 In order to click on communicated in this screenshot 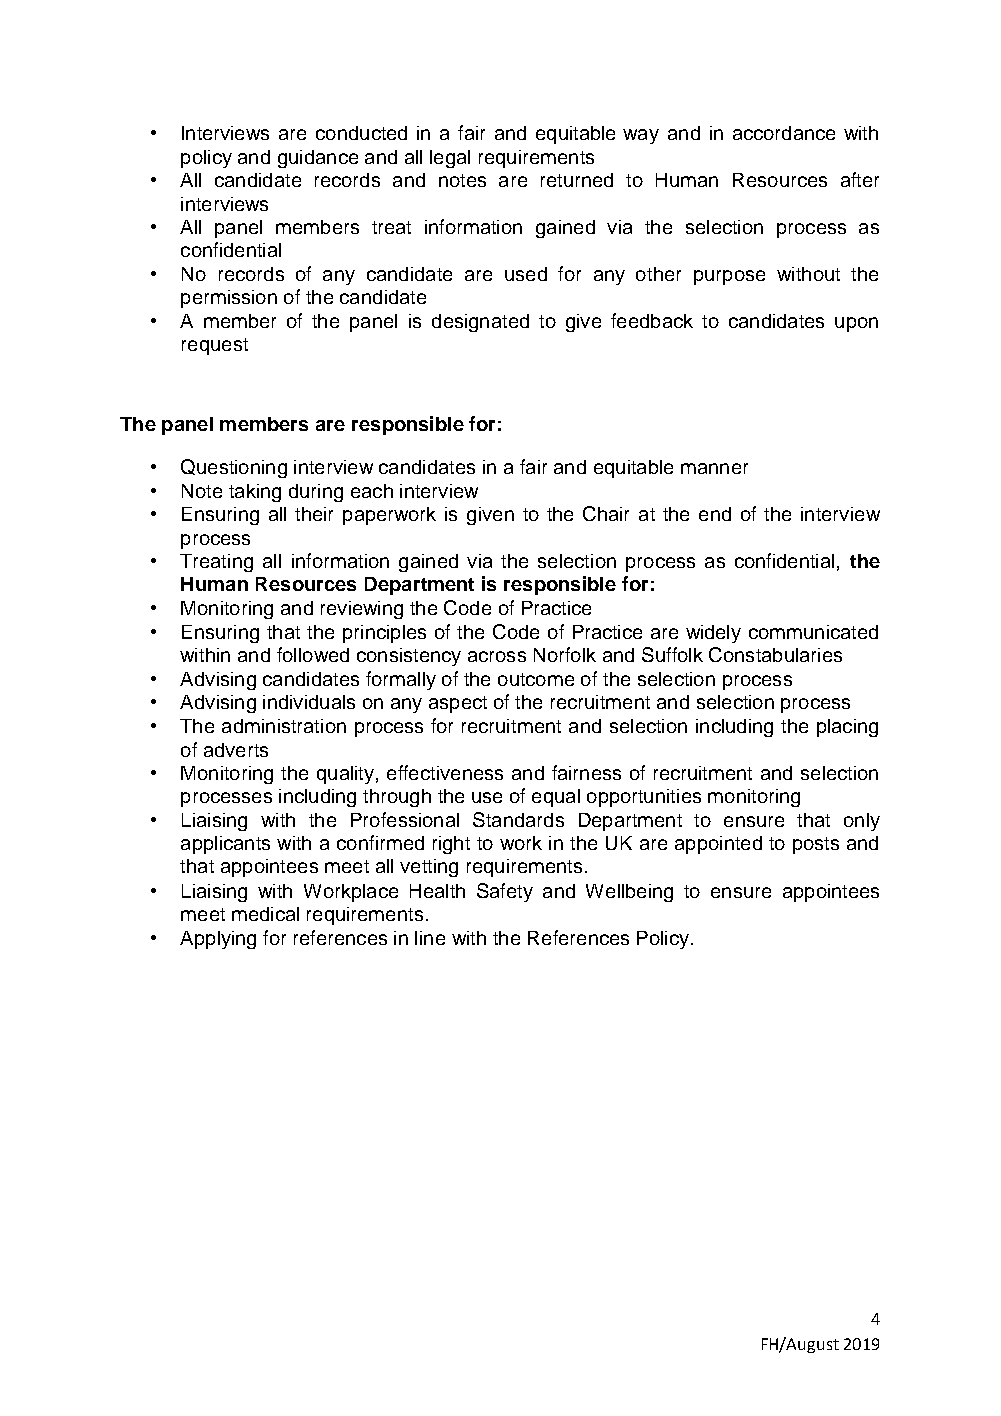, I will do `click(813, 632)`.
